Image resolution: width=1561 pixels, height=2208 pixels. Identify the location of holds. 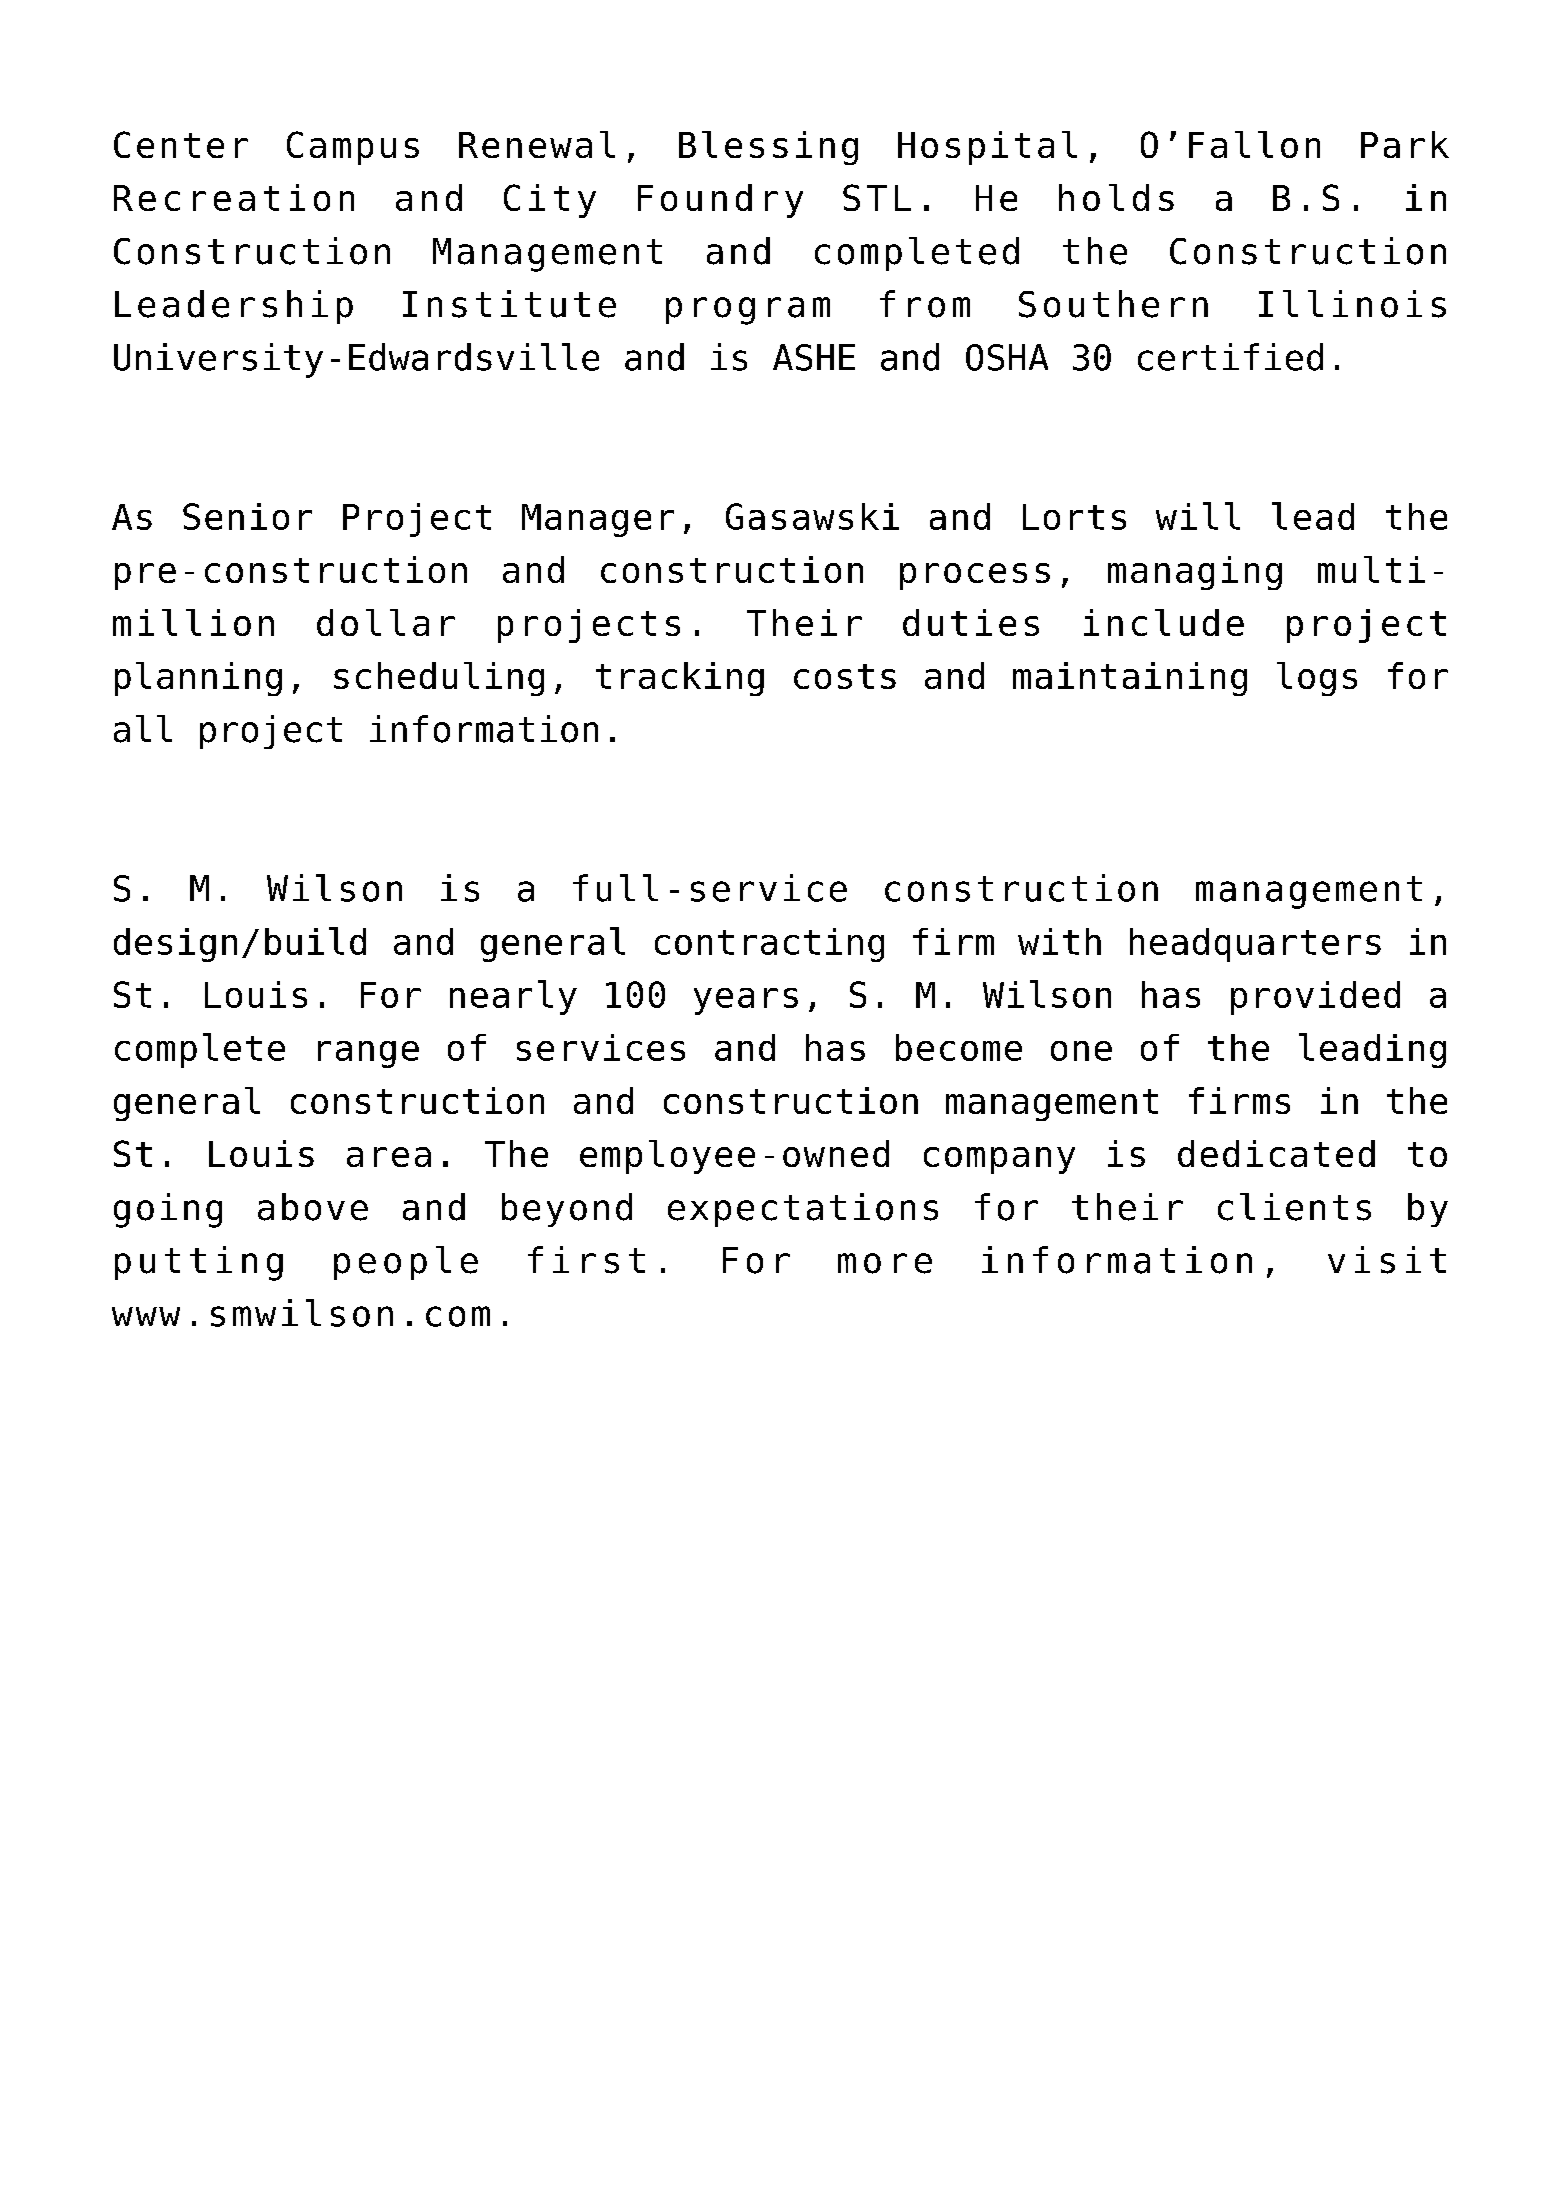
(1116, 197).
